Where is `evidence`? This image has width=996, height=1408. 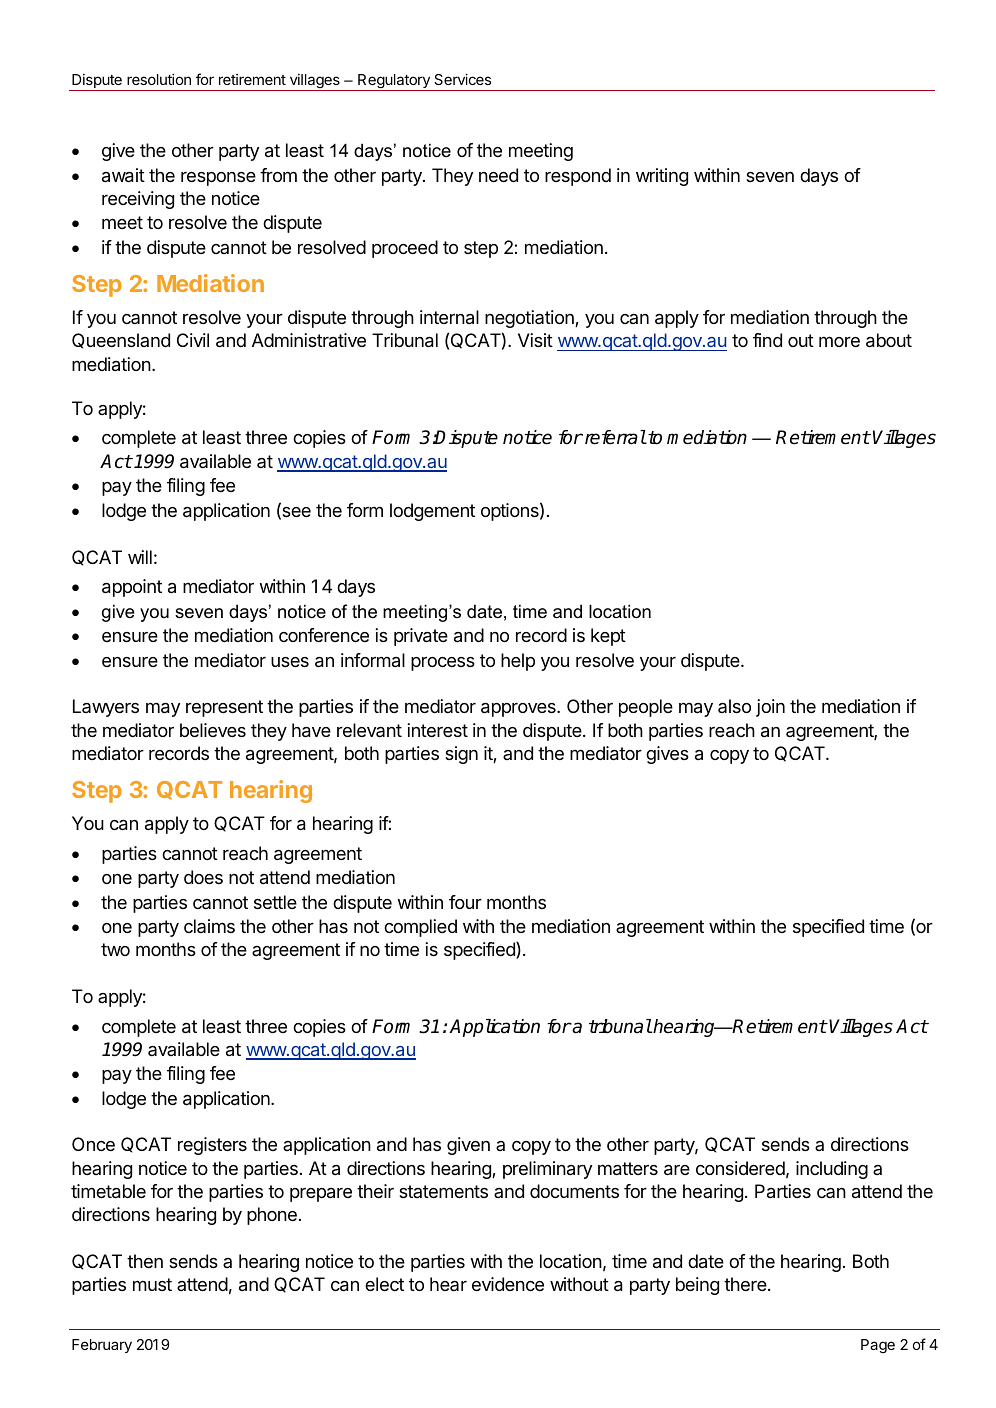
evidence is located at coordinates (508, 1284).
